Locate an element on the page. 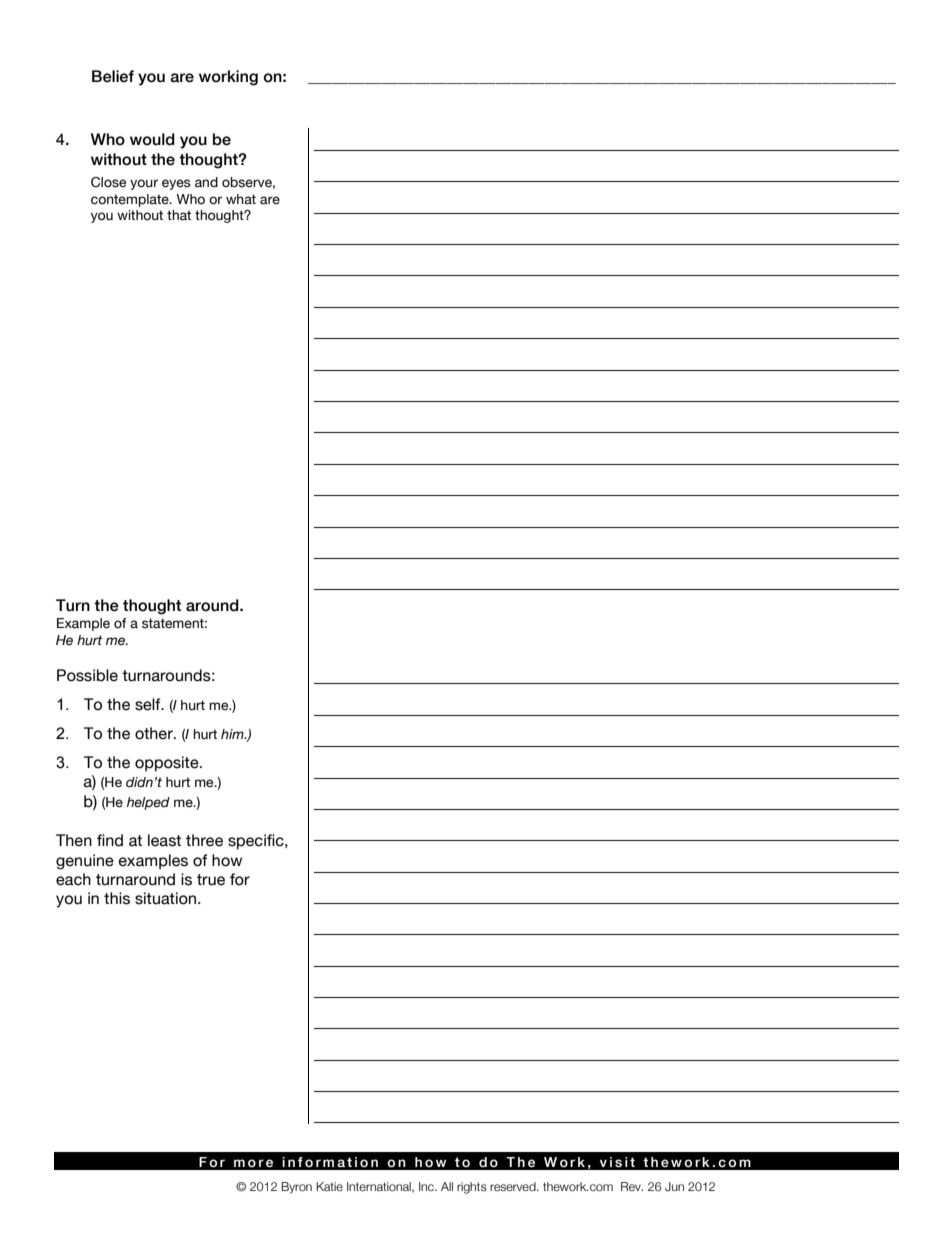 This document has height=1233, width=952. would is located at coordinates (152, 139).
